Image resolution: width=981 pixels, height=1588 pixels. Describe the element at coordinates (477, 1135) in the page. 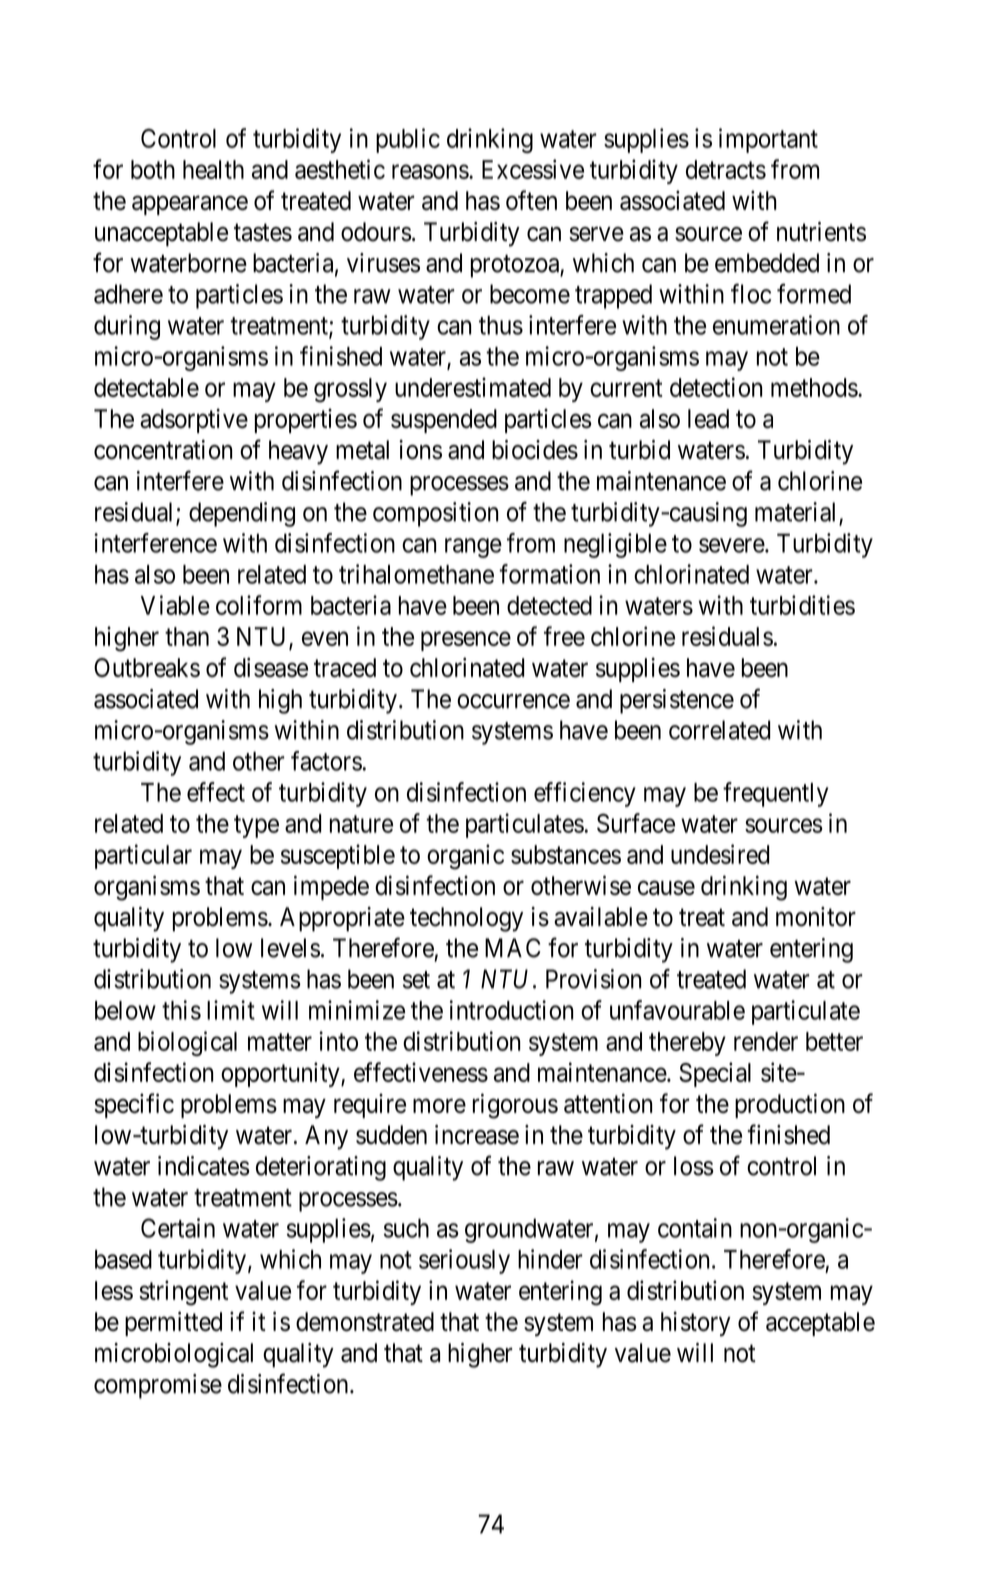

I see `increase` at that location.
